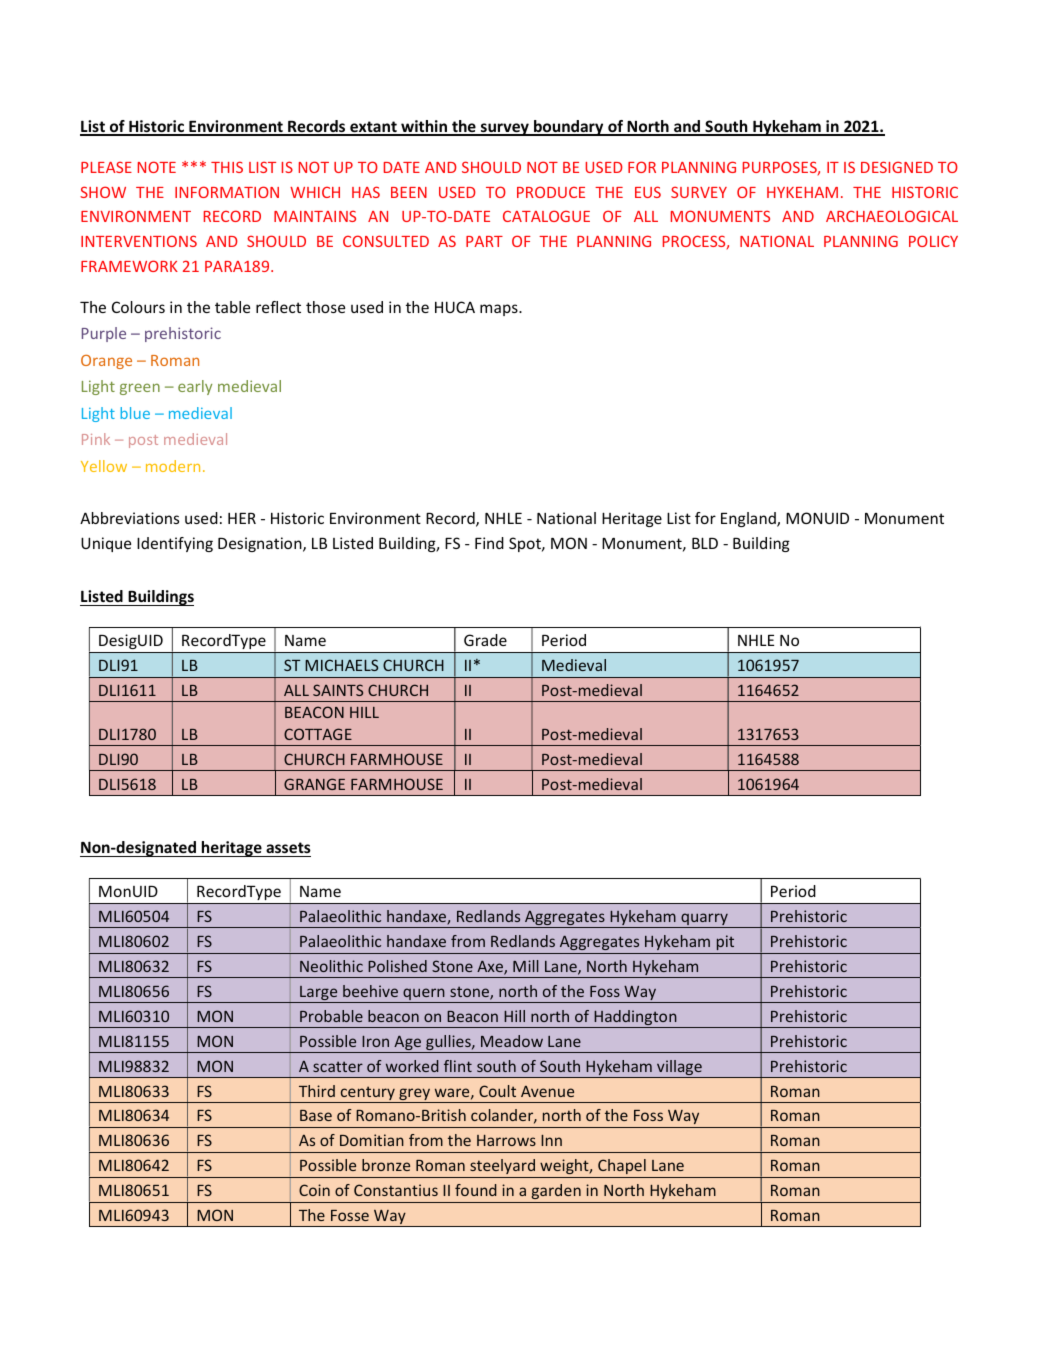 The height and width of the page is (1354, 1046). I want to click on Mill, so click(526, 966).
